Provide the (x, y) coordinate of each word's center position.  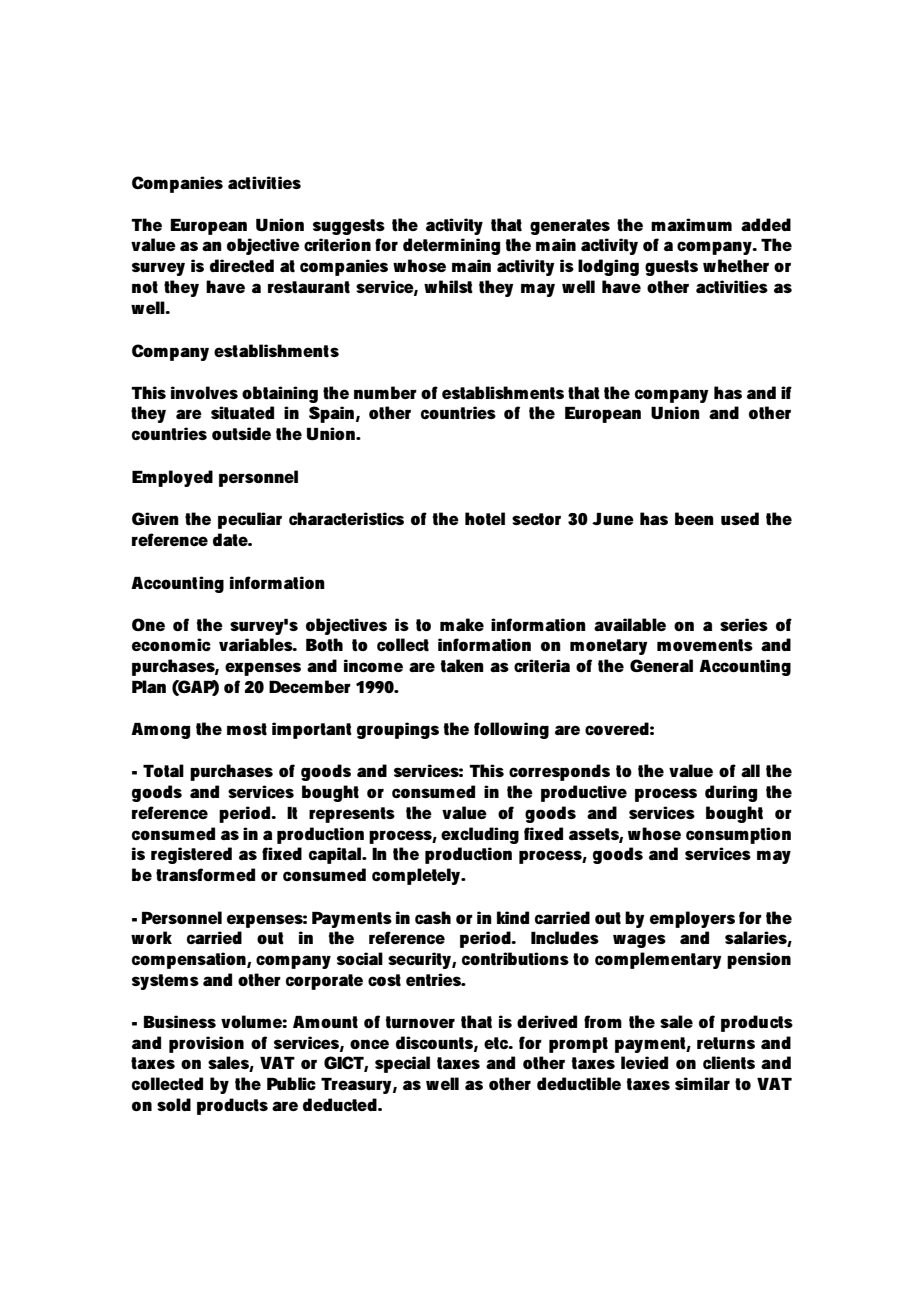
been (694, 518)
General (661, 665)
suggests (349, 227)
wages (639, 941)
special (402, 1064)
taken (462, 666)
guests (671, 268)
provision (206, 1044)
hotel (485, 519)
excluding (480, 835)
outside (241, 433)
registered (191, 855)
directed (242, 266)
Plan (149, 686)
